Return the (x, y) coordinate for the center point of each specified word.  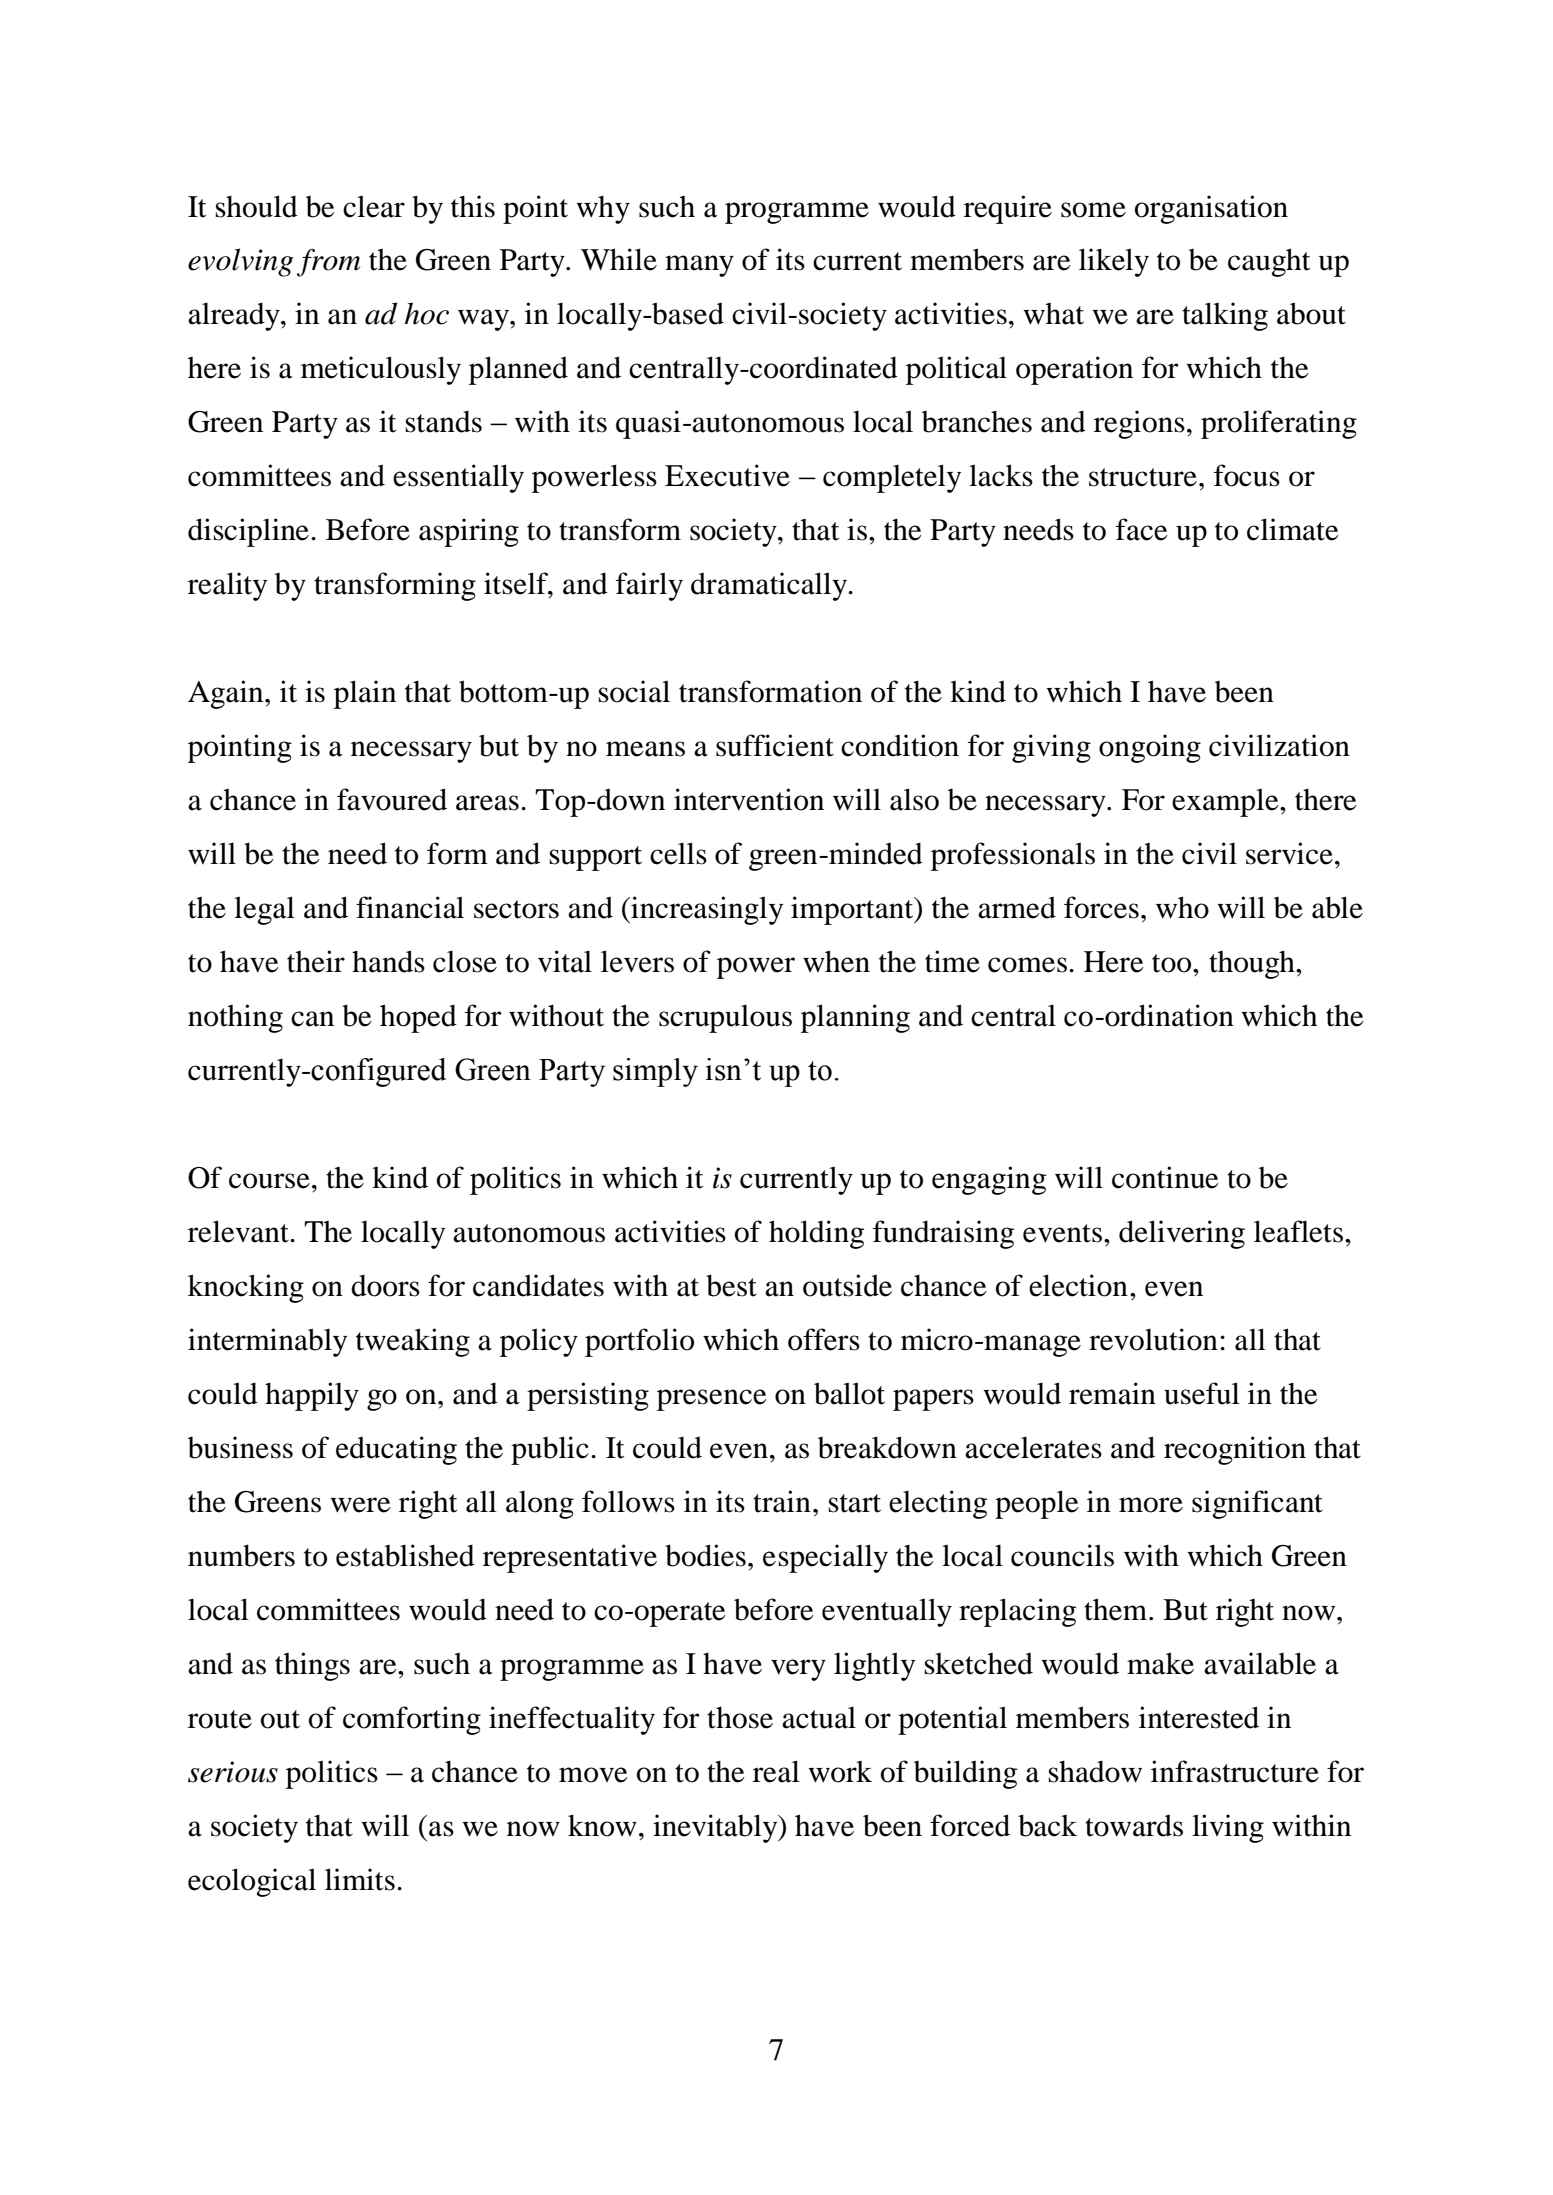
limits (360, 1879)
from (328, 262)
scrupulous (725, 1019)
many (699, 266)
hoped (418, 1018)
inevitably (716, 1828)
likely (1114, 262)
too (1173, 963)
